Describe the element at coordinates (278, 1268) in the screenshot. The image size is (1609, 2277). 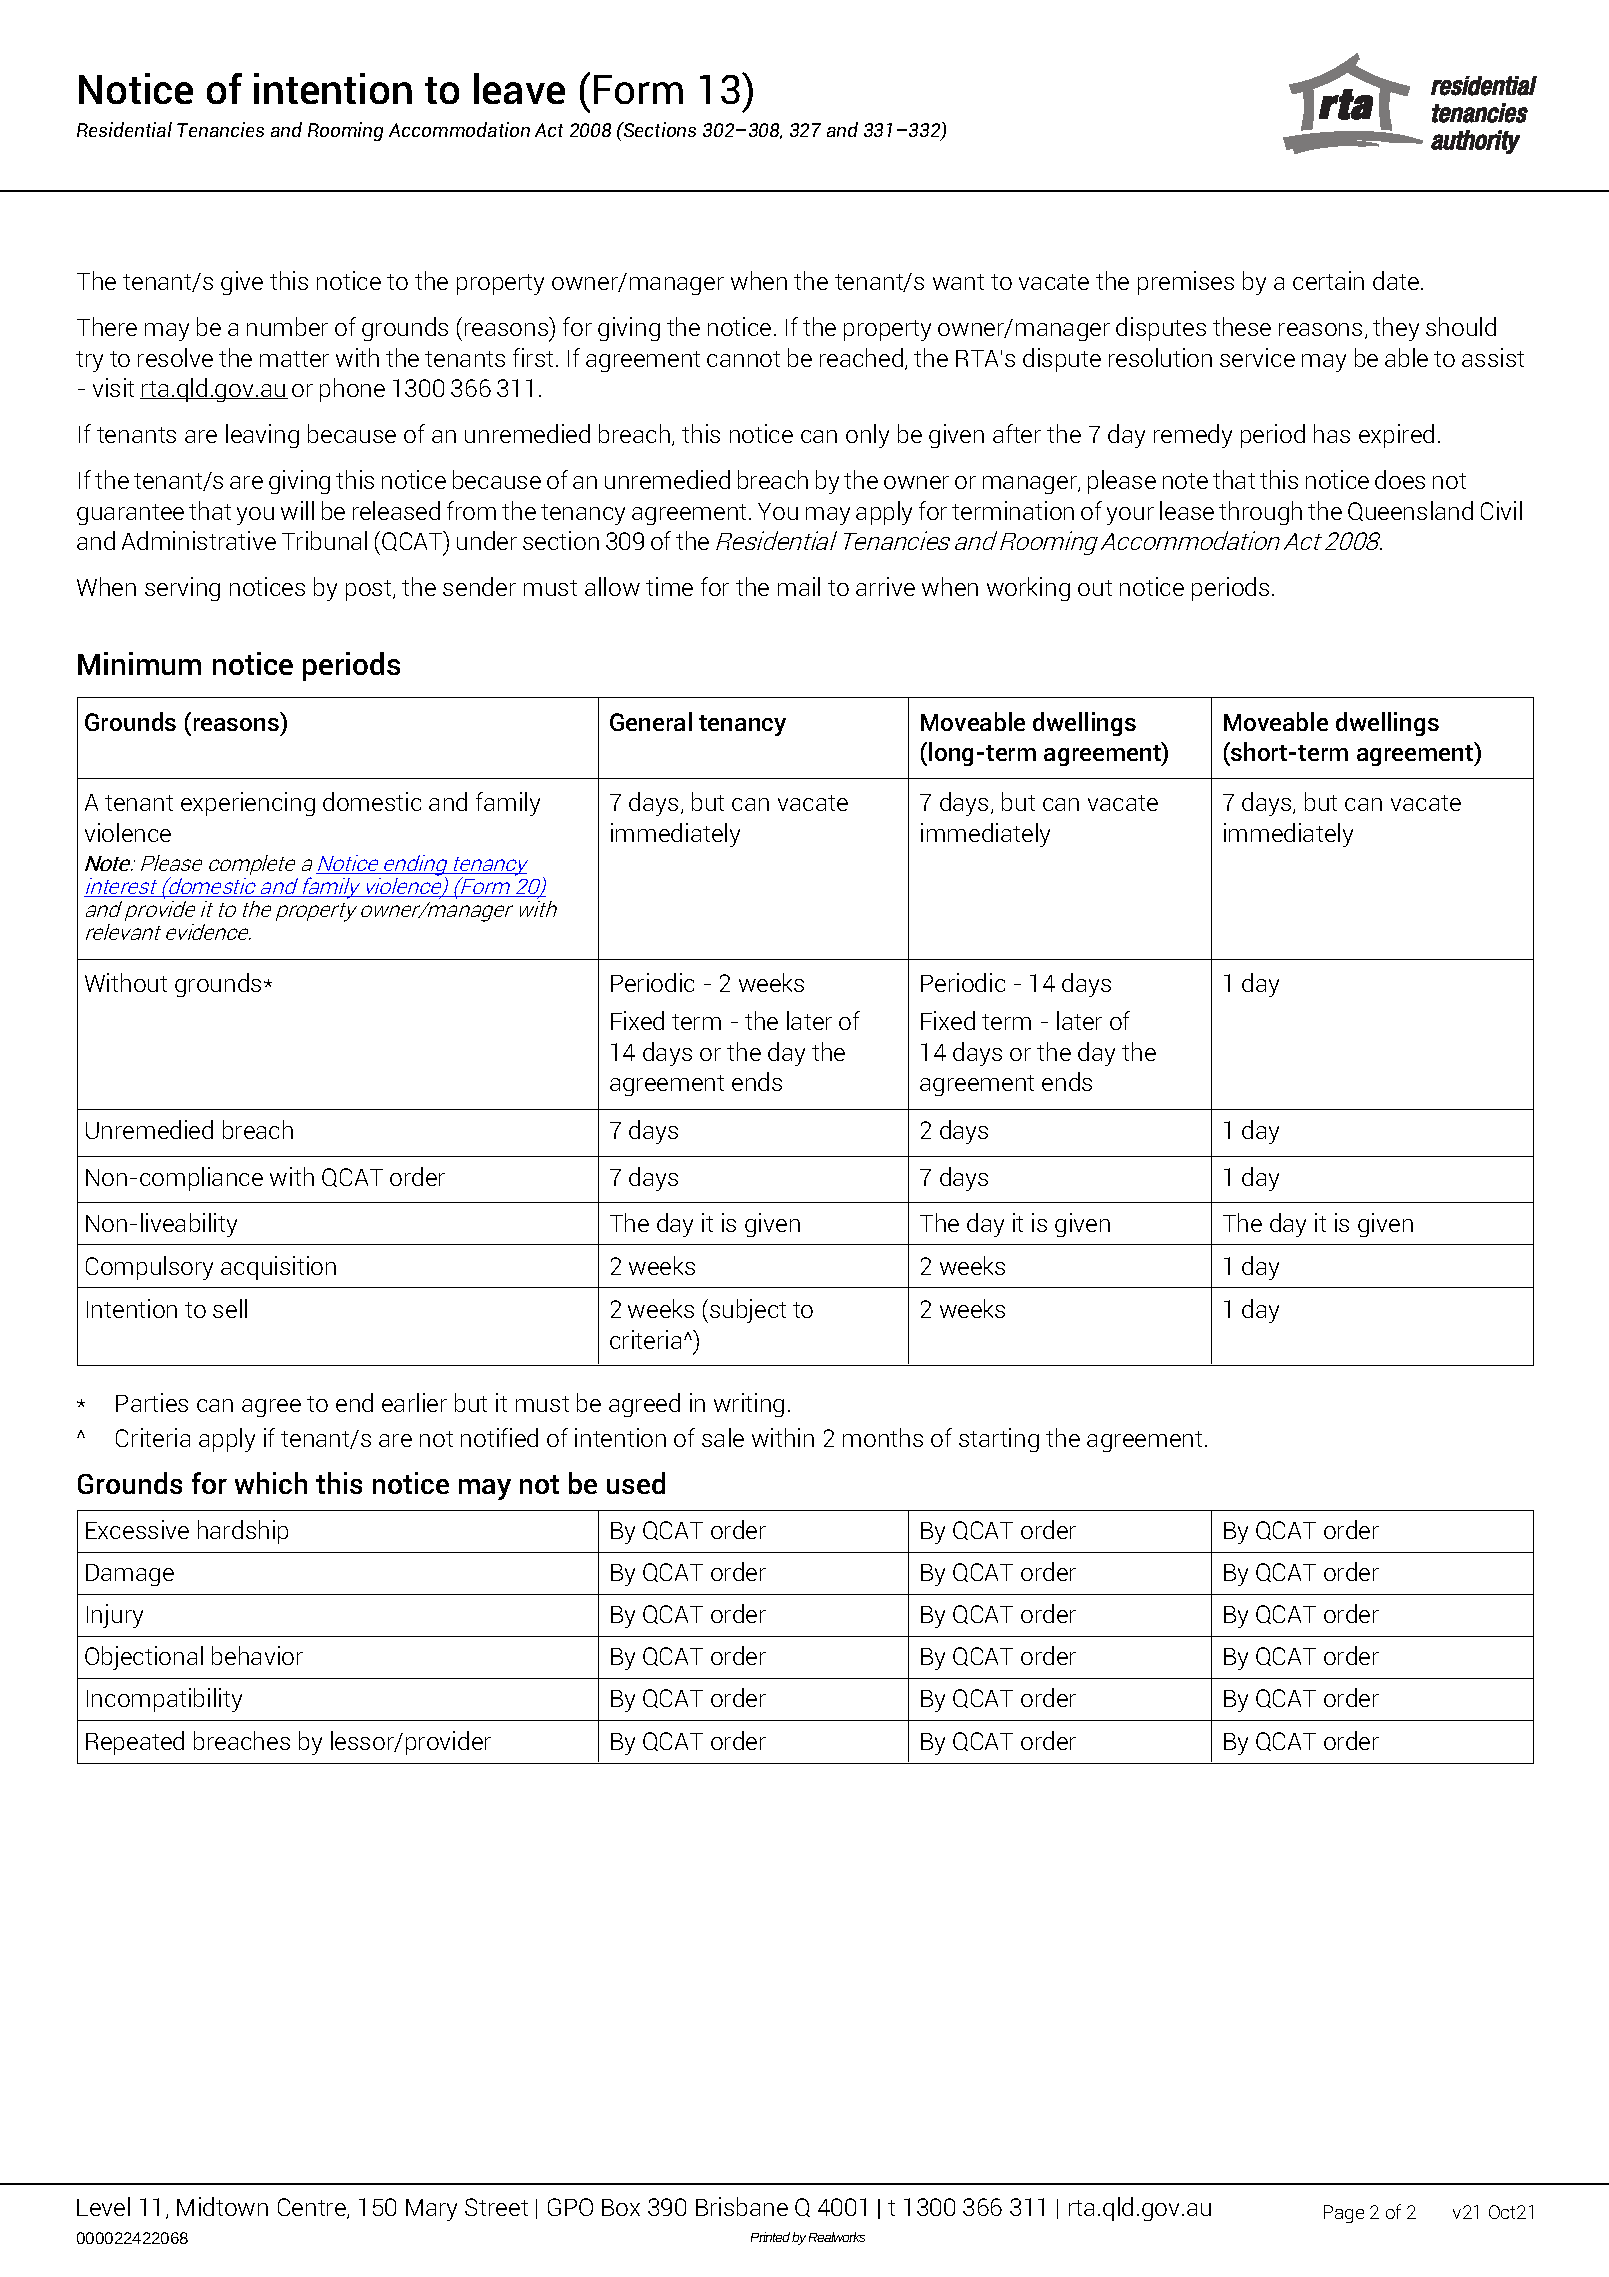
I see `acquisition` at that location.
